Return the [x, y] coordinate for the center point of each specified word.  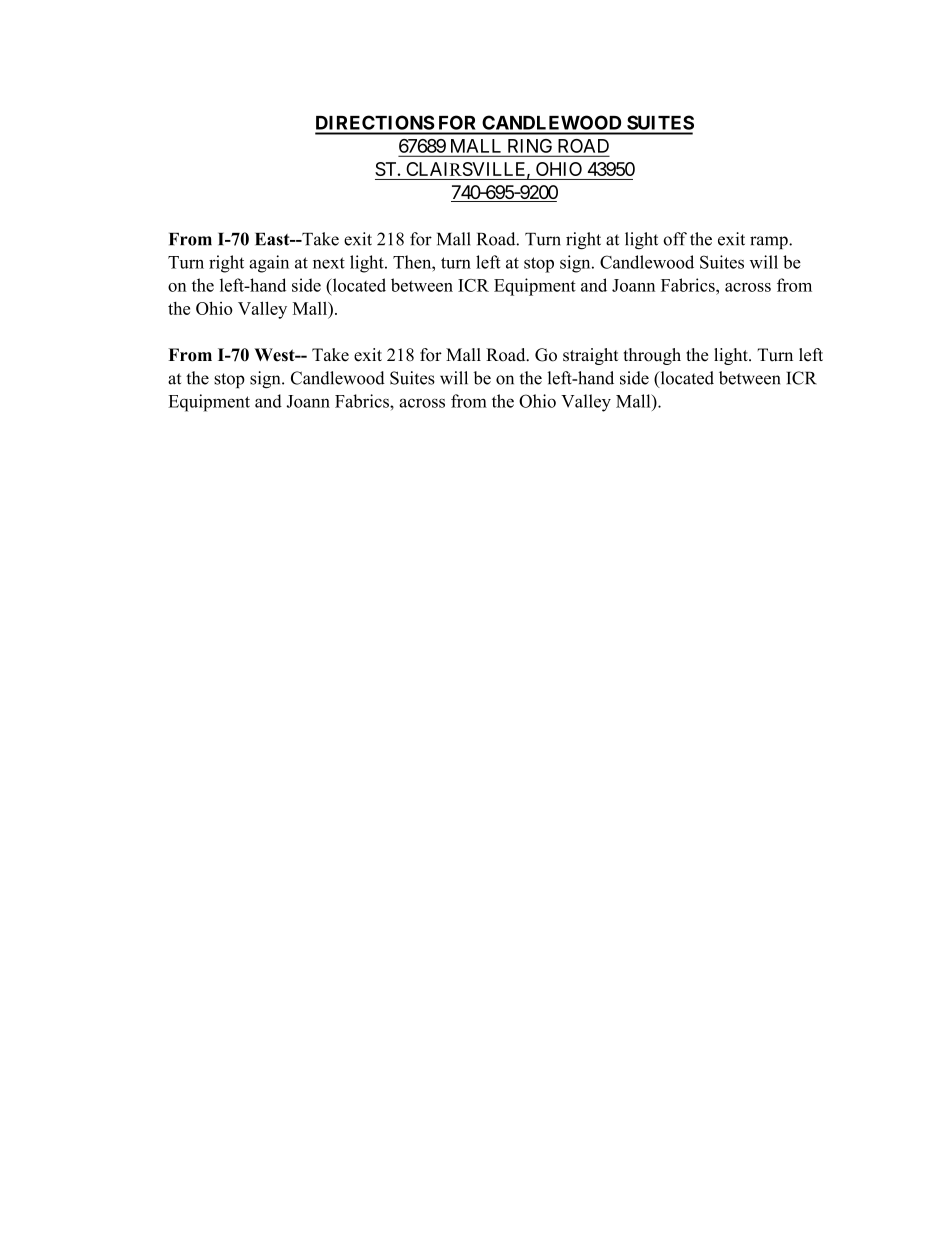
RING [530, 146]
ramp [770, 242]
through [652, 356]
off [675, 239]
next [329, 263]
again [269, 264]
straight [590, 356]
